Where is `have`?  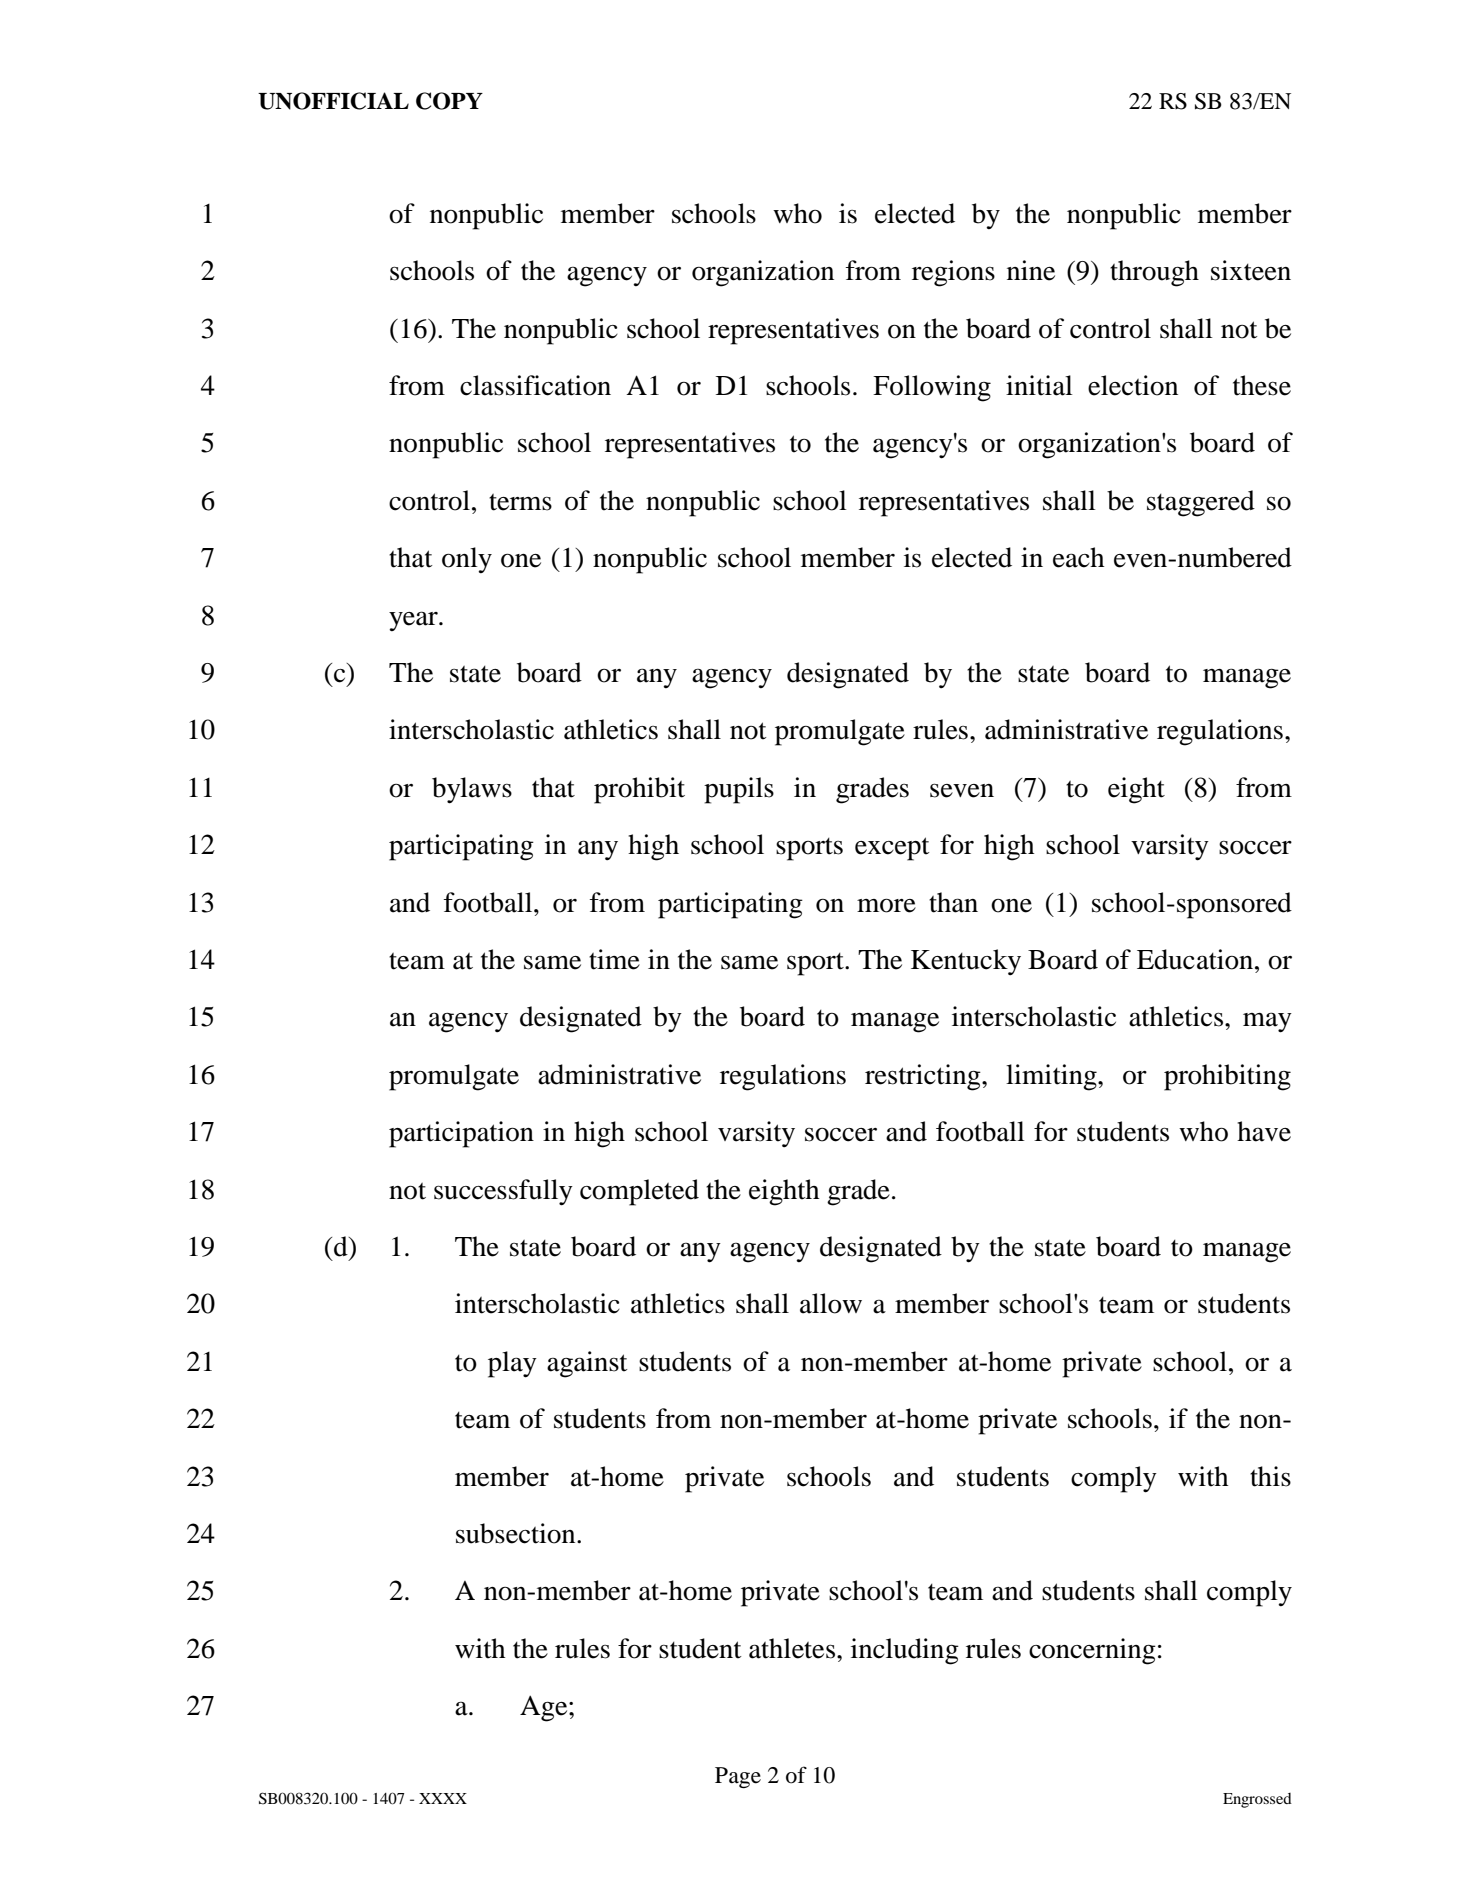 have is located at coordinates (1264, 1131).
